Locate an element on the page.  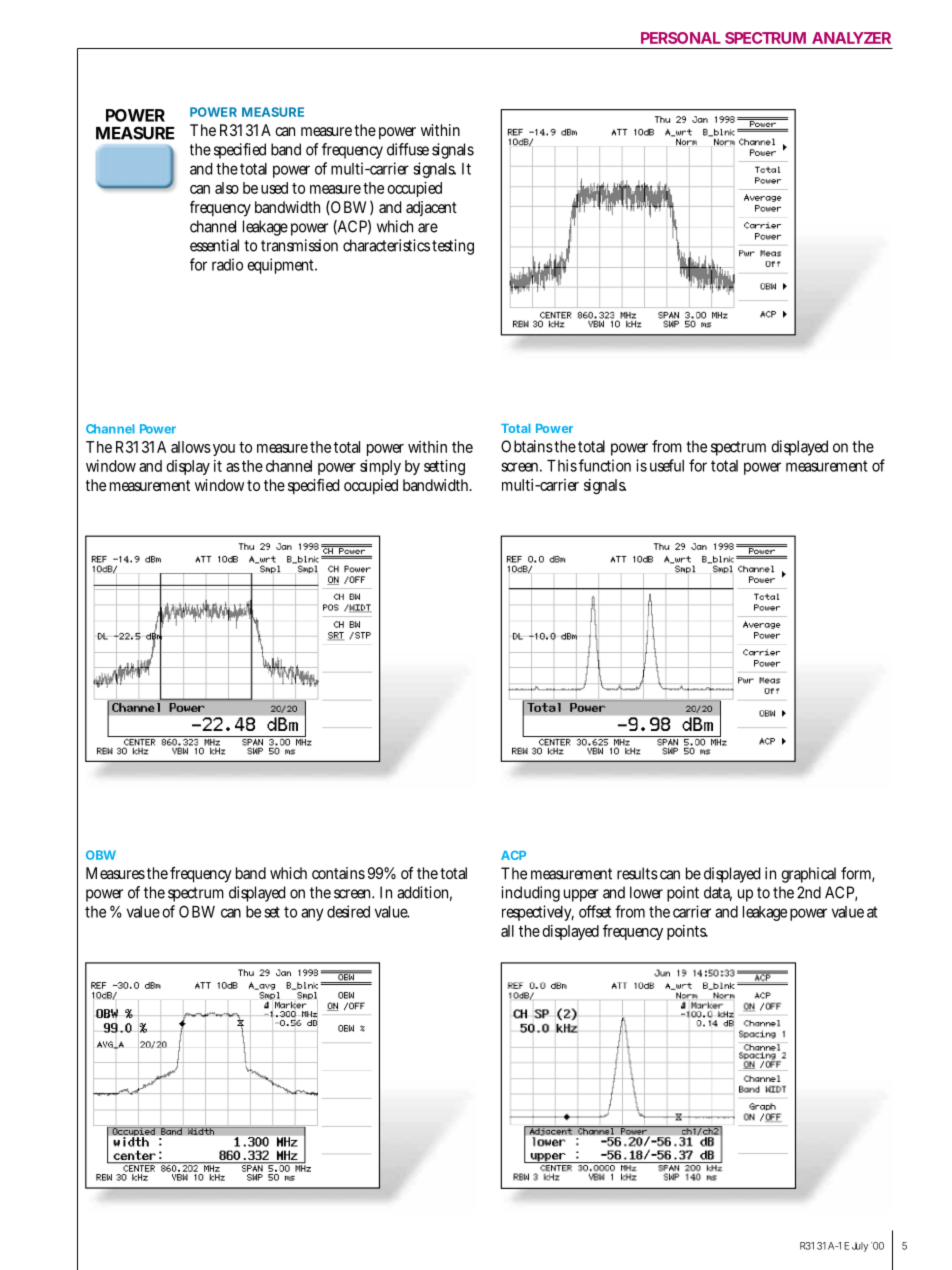
any is located at coordinates (312, 914).
